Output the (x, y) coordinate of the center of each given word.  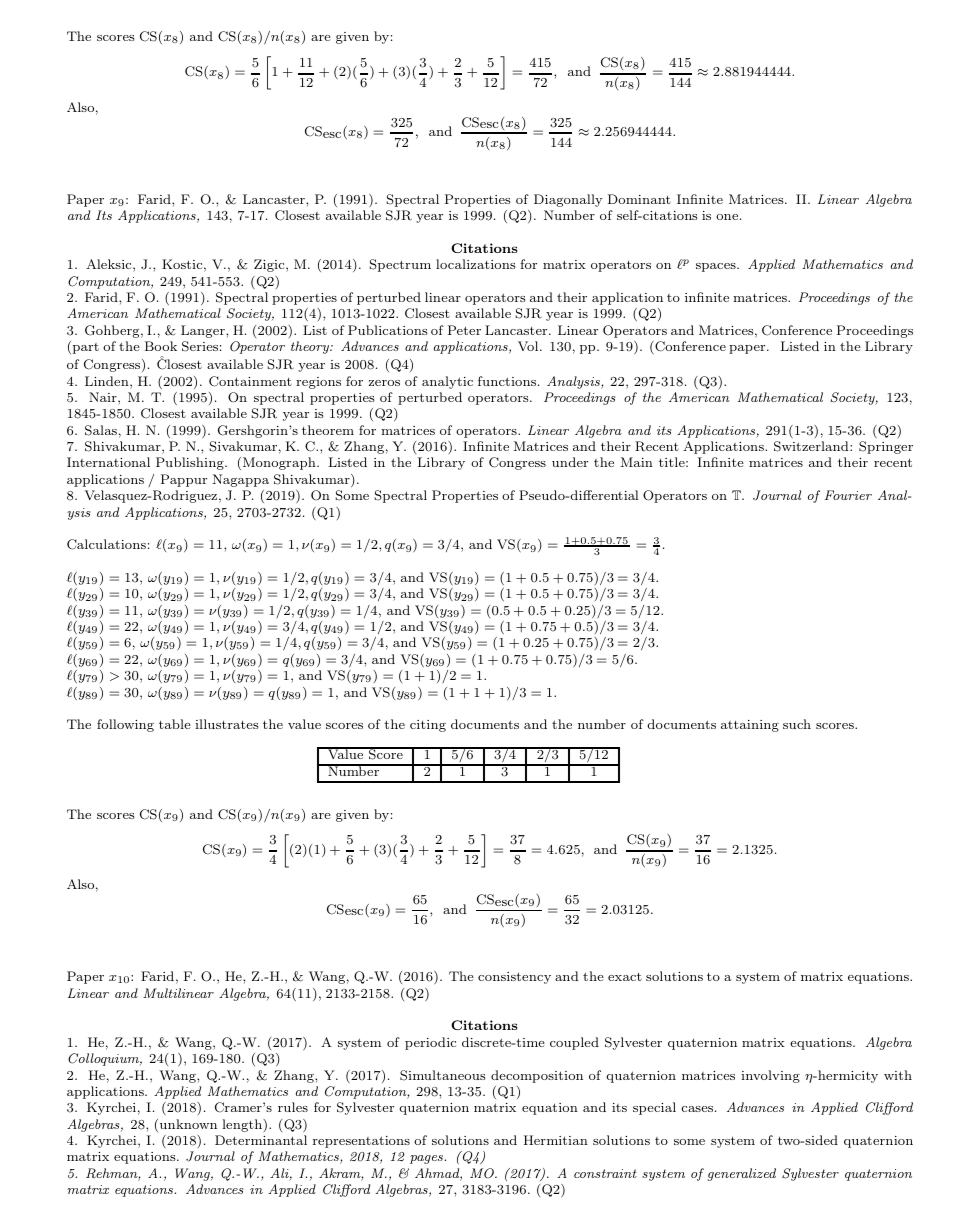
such (797, 724)
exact (625, 976)
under (570, 462)
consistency (514, 978)
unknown (188, 1124)
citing (428, 726)
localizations (476, 264)
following (125, 725)
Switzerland (812, 446)
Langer (204, 331)
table (175, 724)
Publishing (191, 463)
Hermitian (556, 1140)
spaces (717, 267)
